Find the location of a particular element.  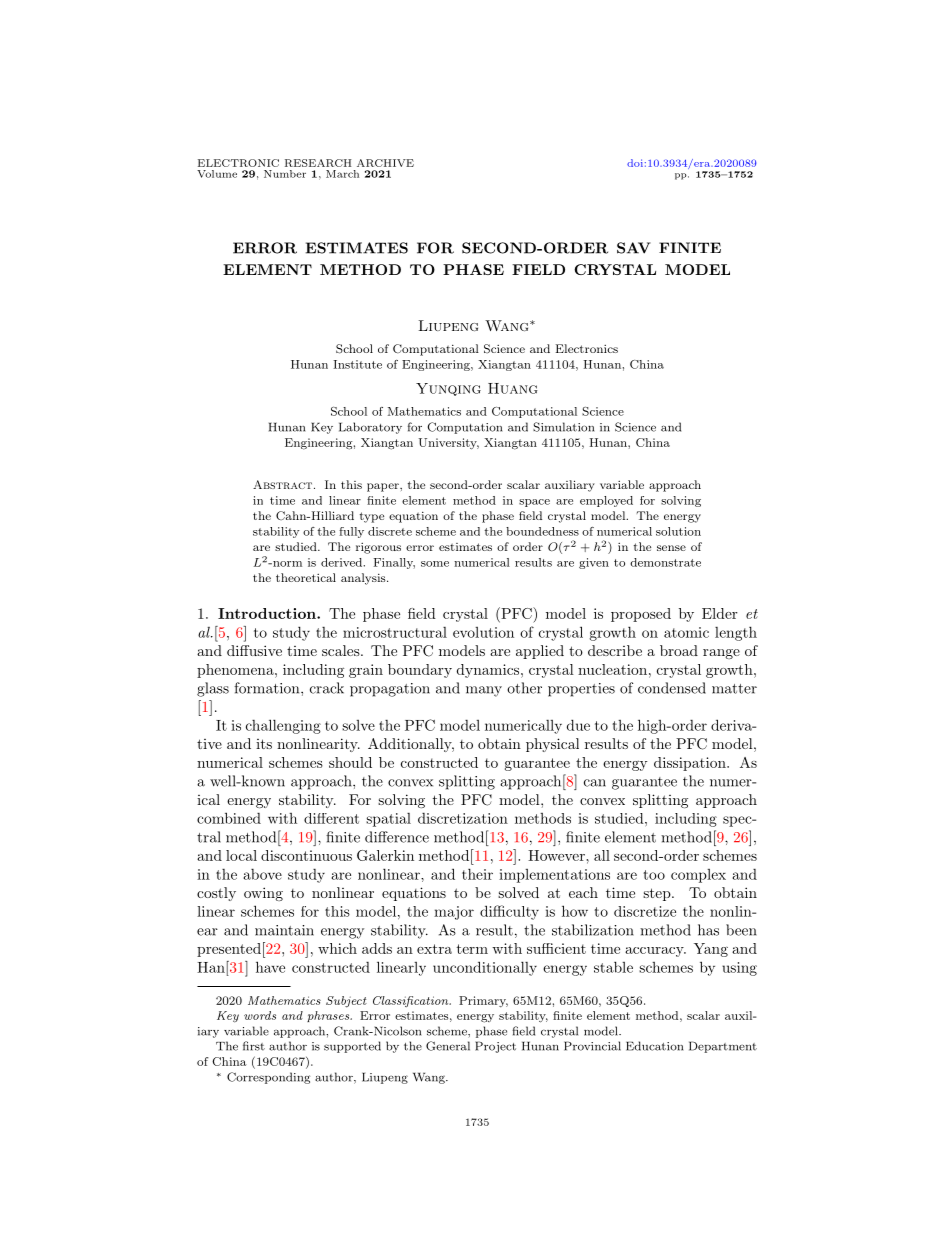

Education is located at coordinates (654, 1046).
